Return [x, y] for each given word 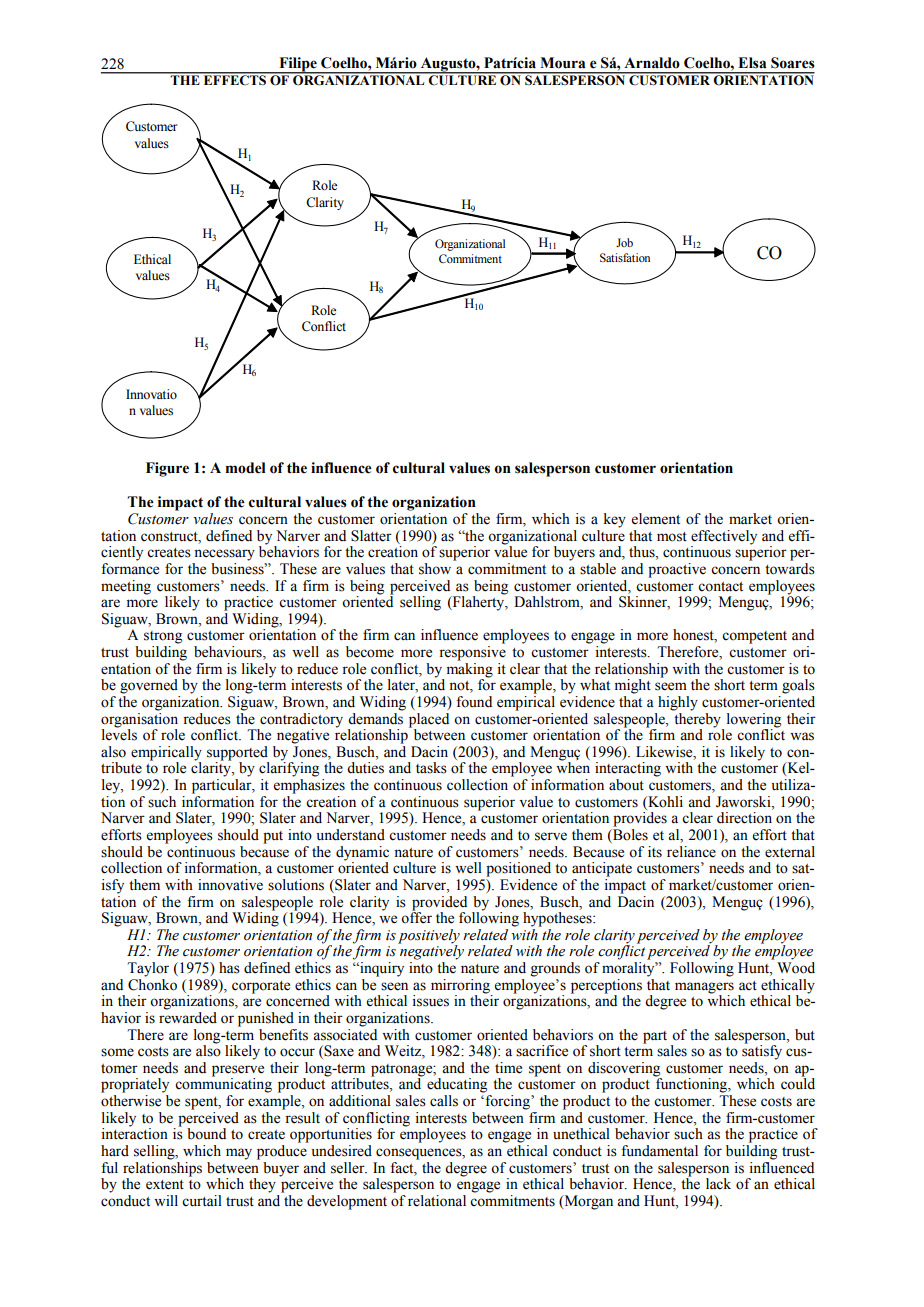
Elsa [752, 63]
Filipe [298, 65]
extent [165, 1185]
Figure [167, 469]
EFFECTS [234, 79]
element [656, 519]
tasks [431, 768]
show [435, 569]
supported [238, 754]
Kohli [664, 802]
